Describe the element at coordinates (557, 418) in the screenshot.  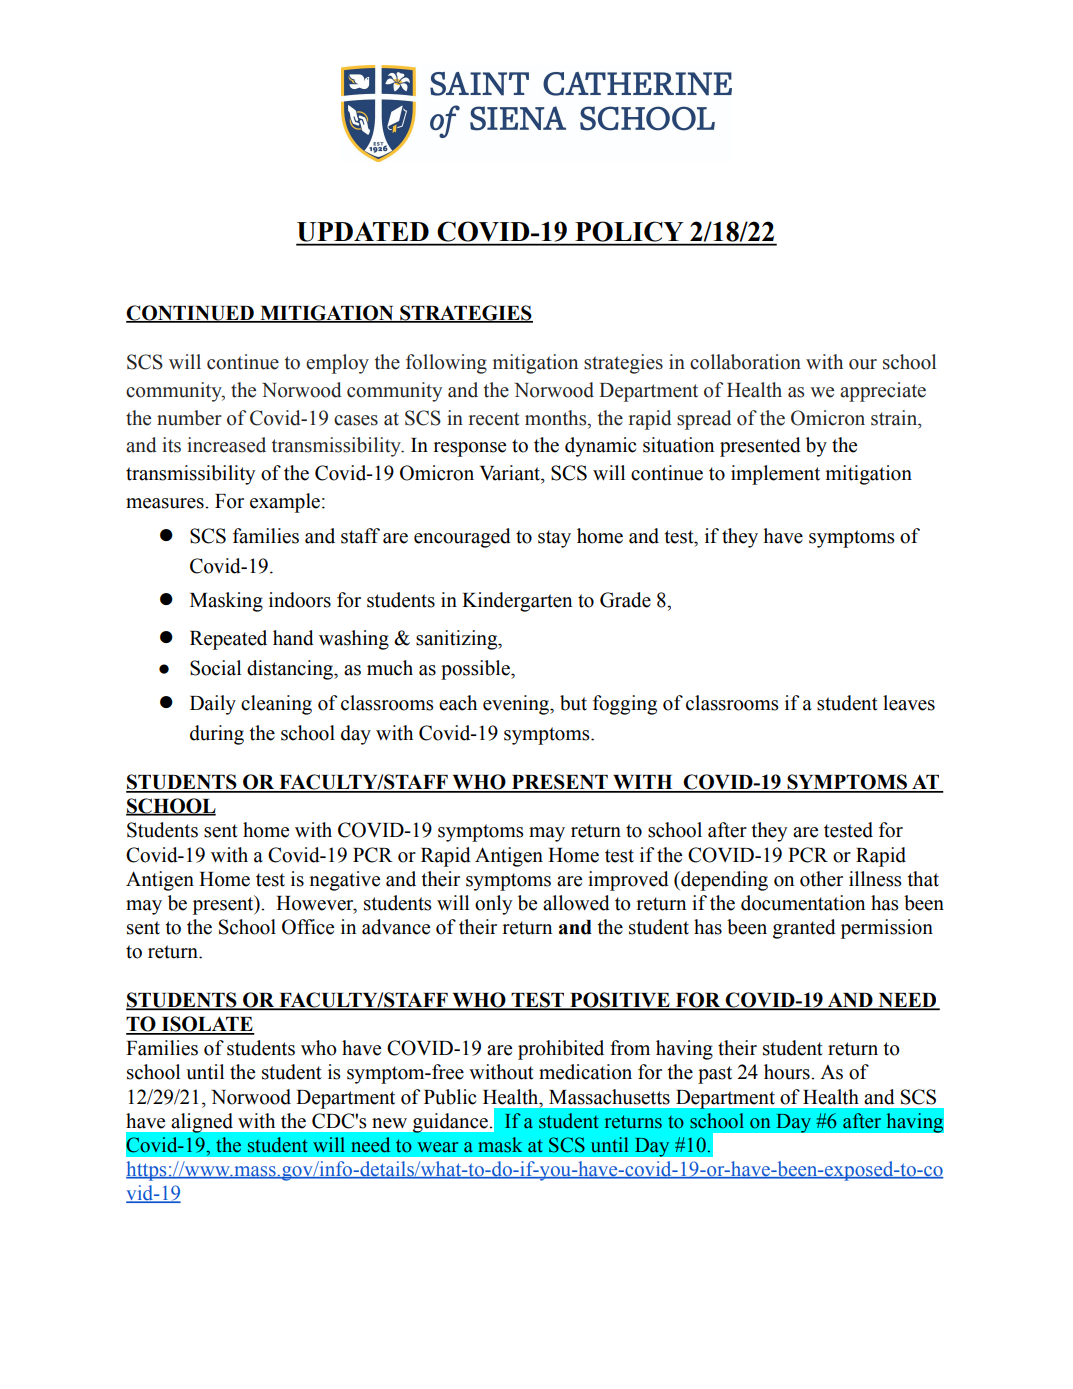
I see `months` at that location.
